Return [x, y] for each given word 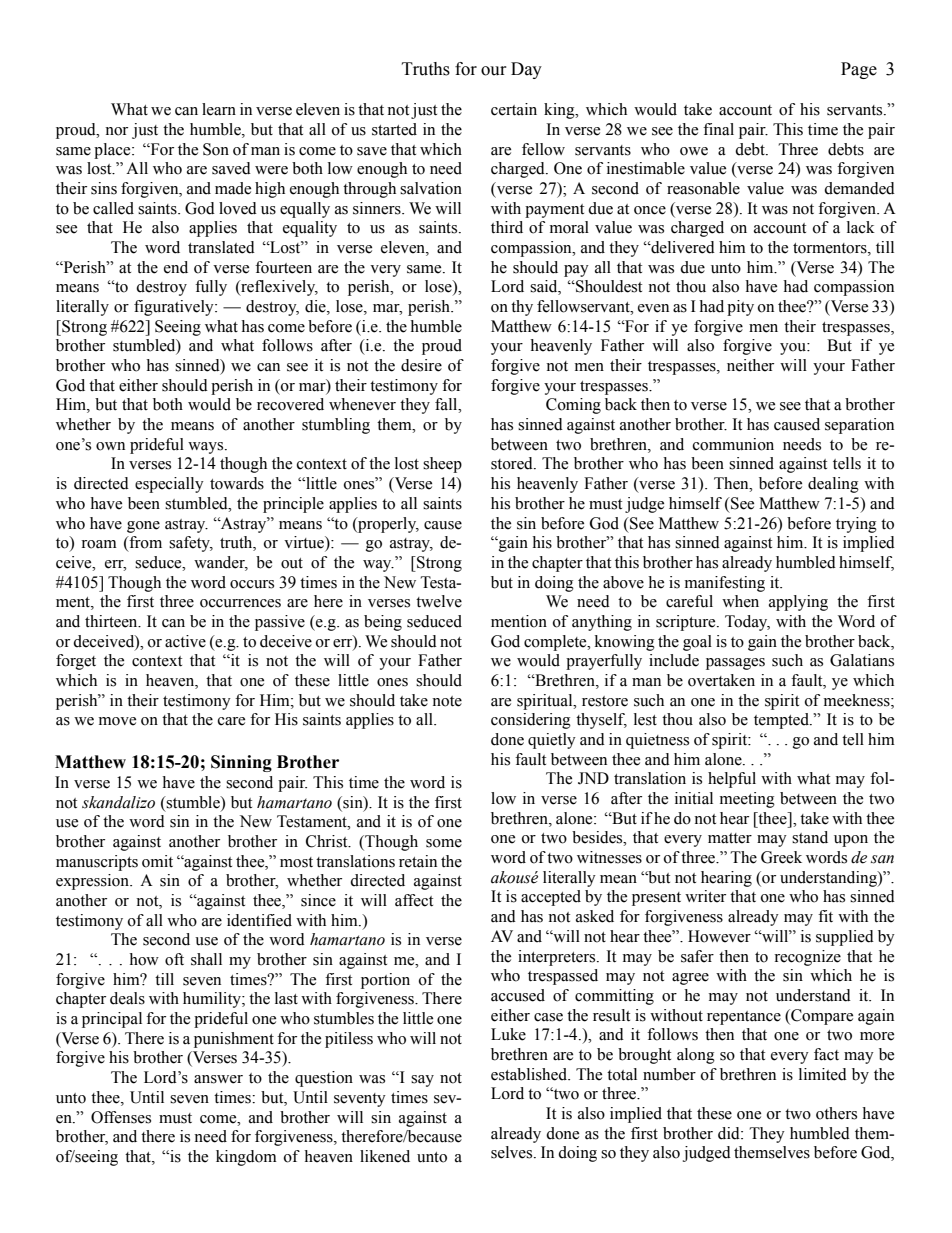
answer [218, 1079]
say [422, 1081]
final [718, 129]
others [836, 1113]
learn [219, 109]
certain [514, 109]
